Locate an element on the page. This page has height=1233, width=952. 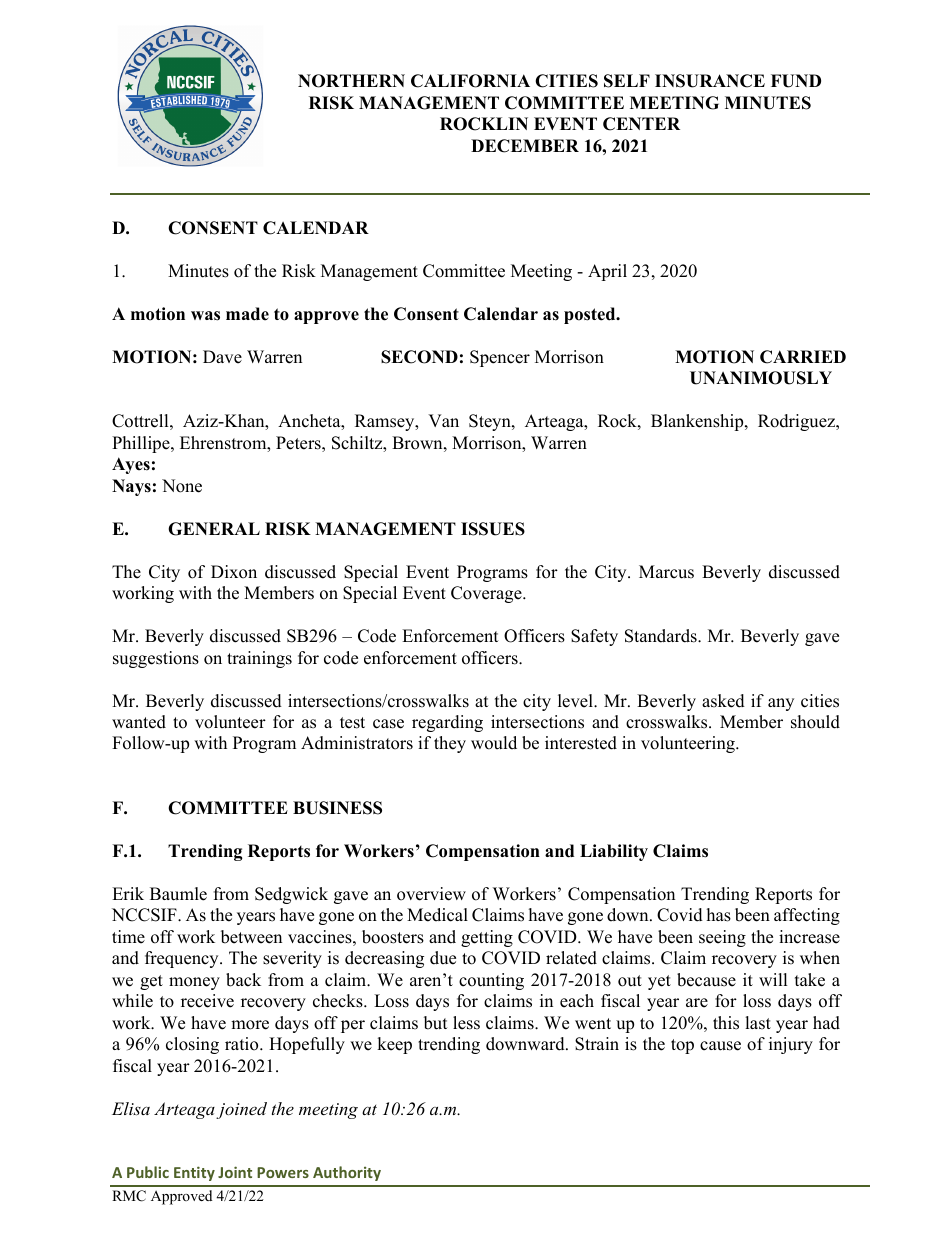
Entity is located at coordinates (194, 1173).
